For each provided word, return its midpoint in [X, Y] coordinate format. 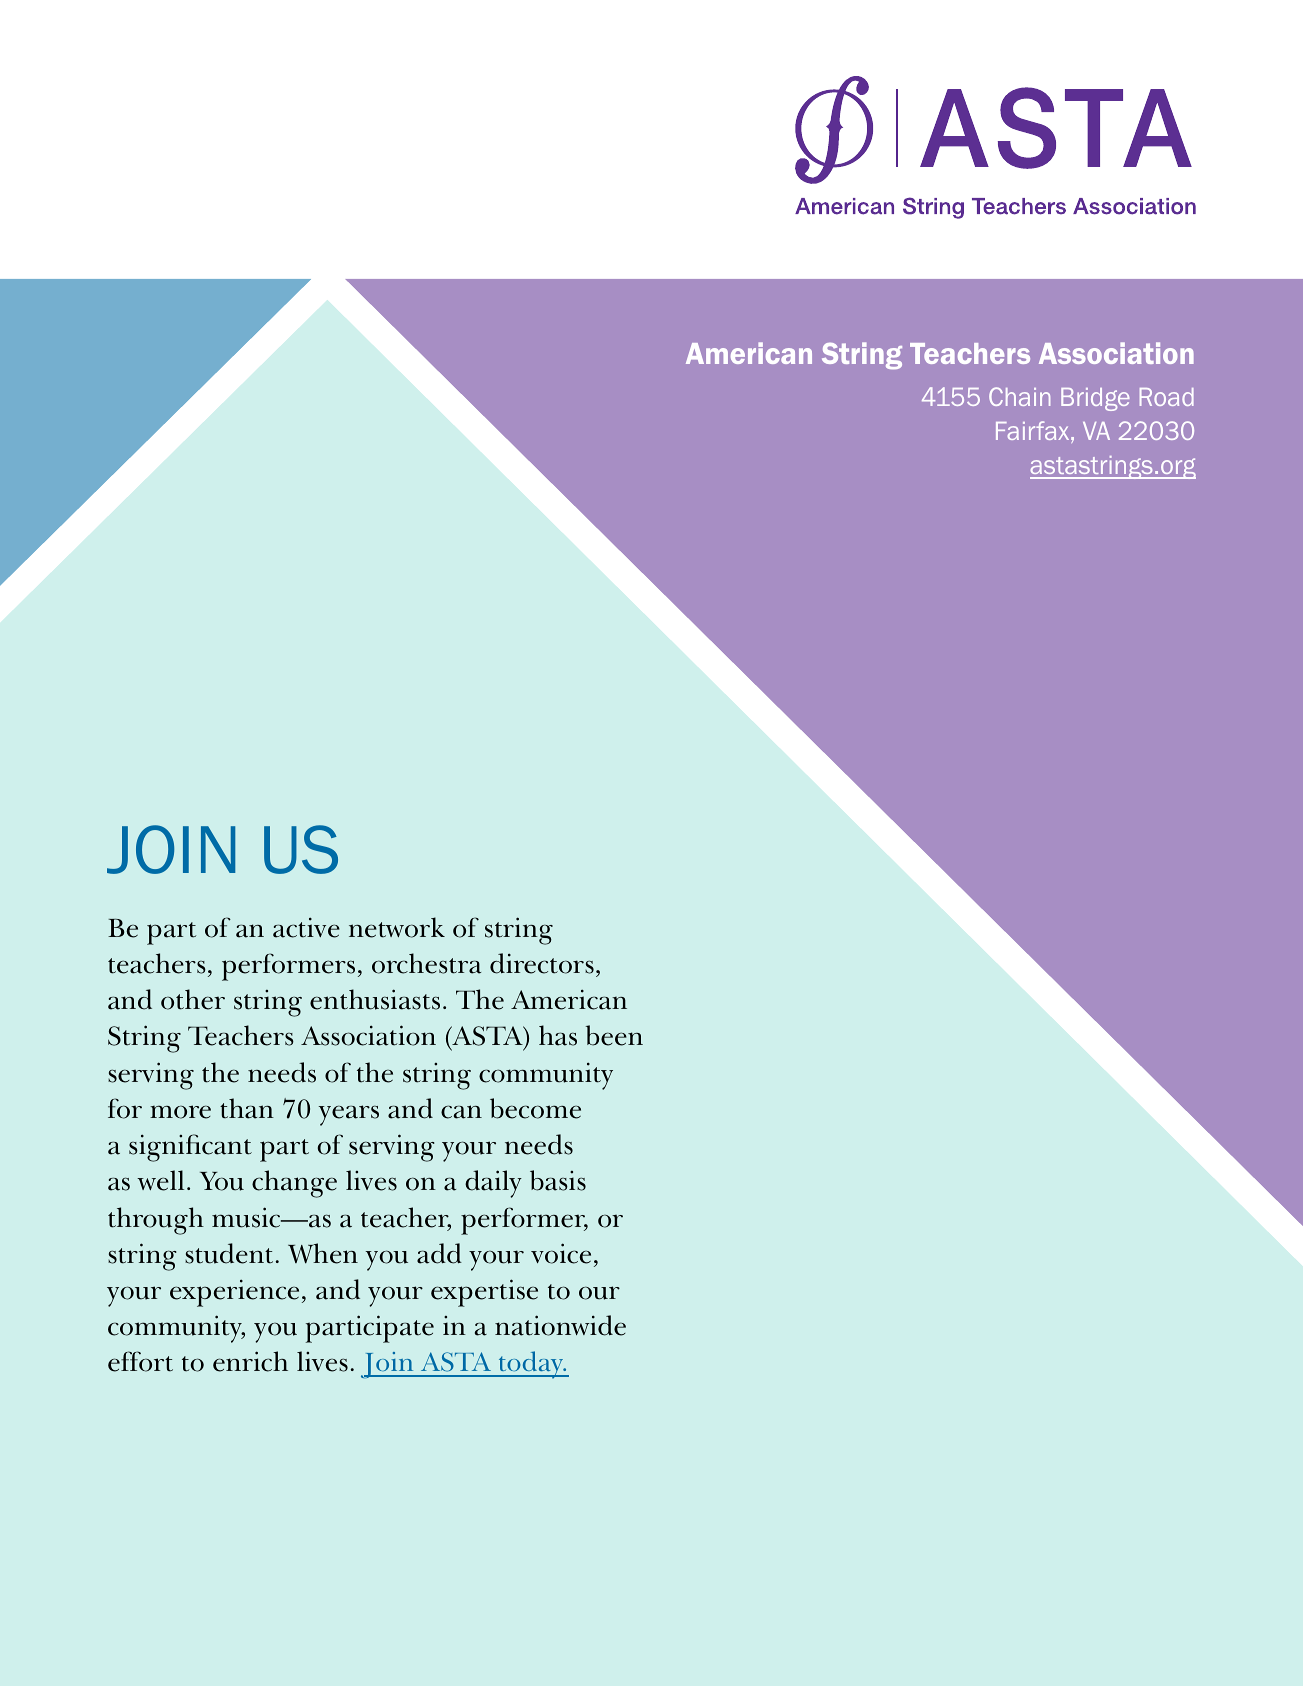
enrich [250, 1361]
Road [1167, 397]
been [614, 1035]
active [306, 927]
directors [542, 963]
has [558, 1035]
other [193, 999]
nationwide [560, 1325]
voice [561, 1253]
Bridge [1095, 399]
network [397, 927]
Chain [1019, 396]
